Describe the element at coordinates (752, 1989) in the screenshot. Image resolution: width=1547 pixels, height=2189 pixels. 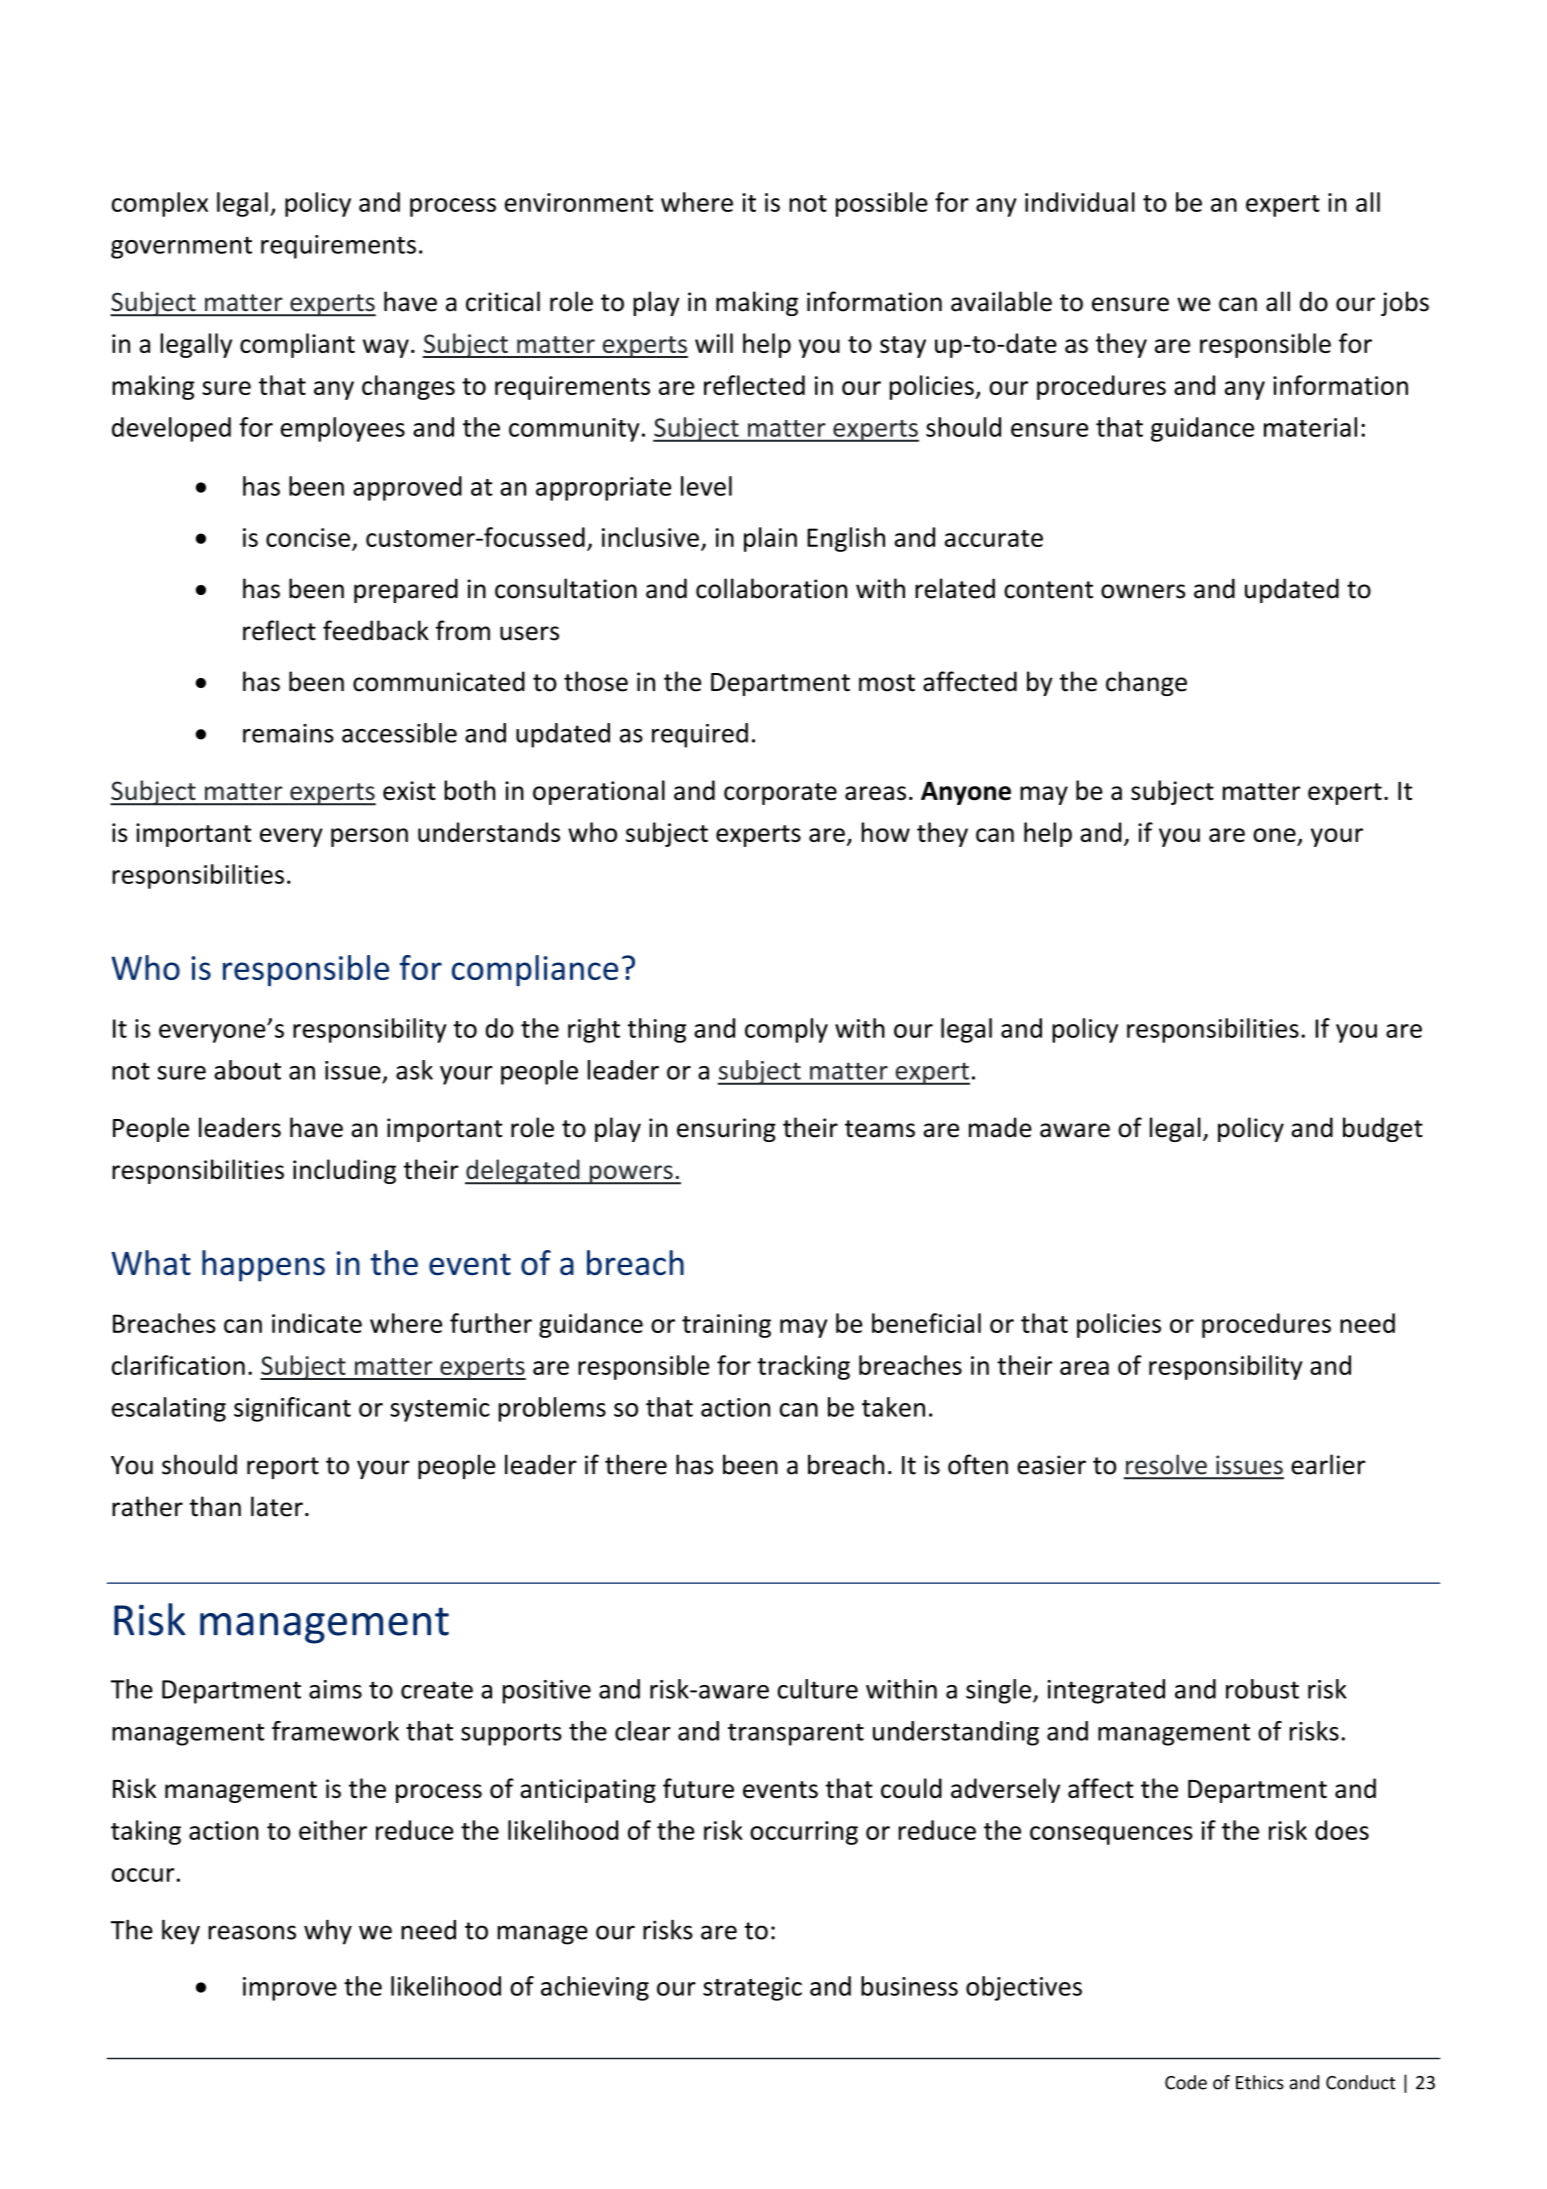
I see `strategic` at that location.
